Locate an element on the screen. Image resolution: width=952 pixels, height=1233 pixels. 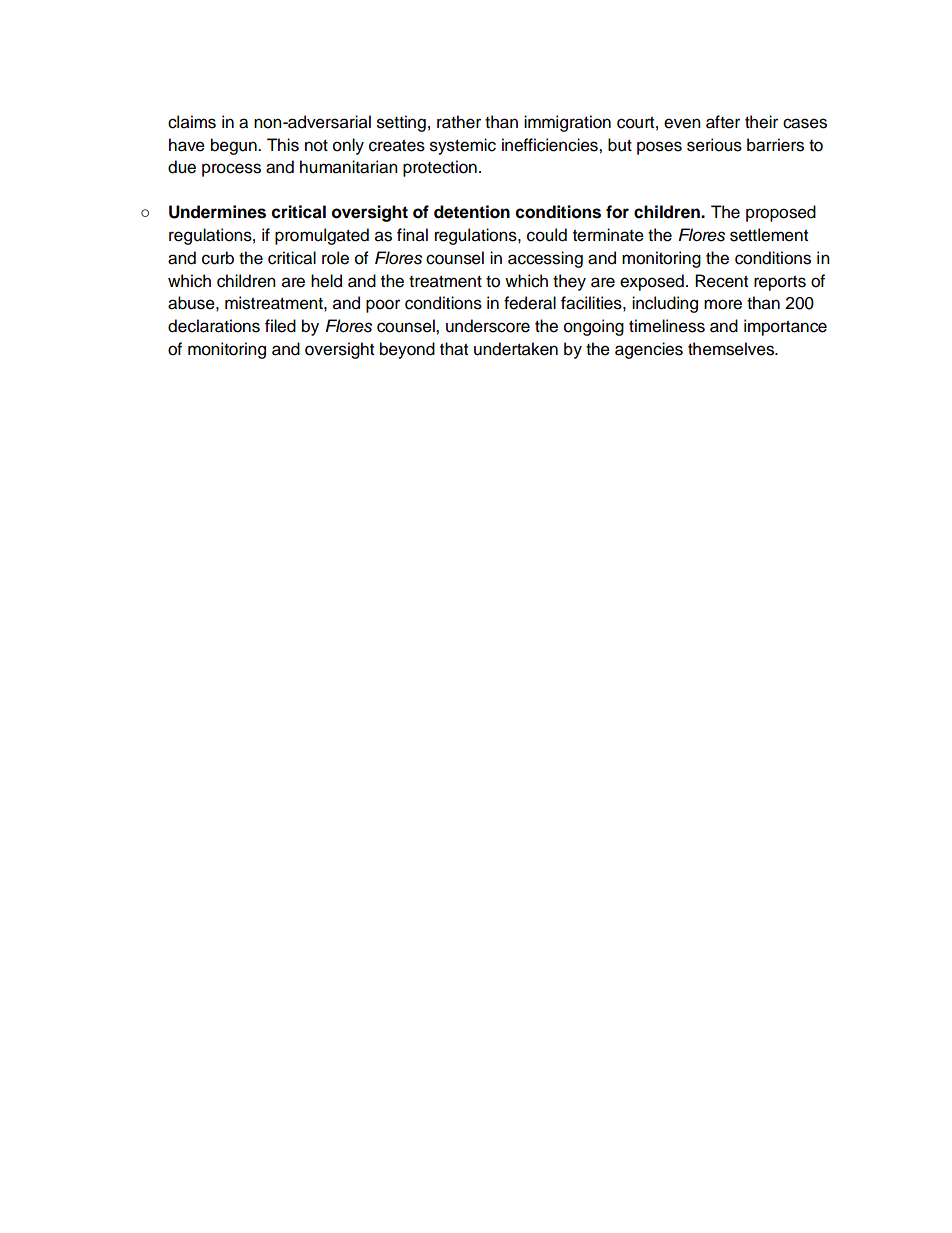
Recent is located at coordinates (721, 281).
